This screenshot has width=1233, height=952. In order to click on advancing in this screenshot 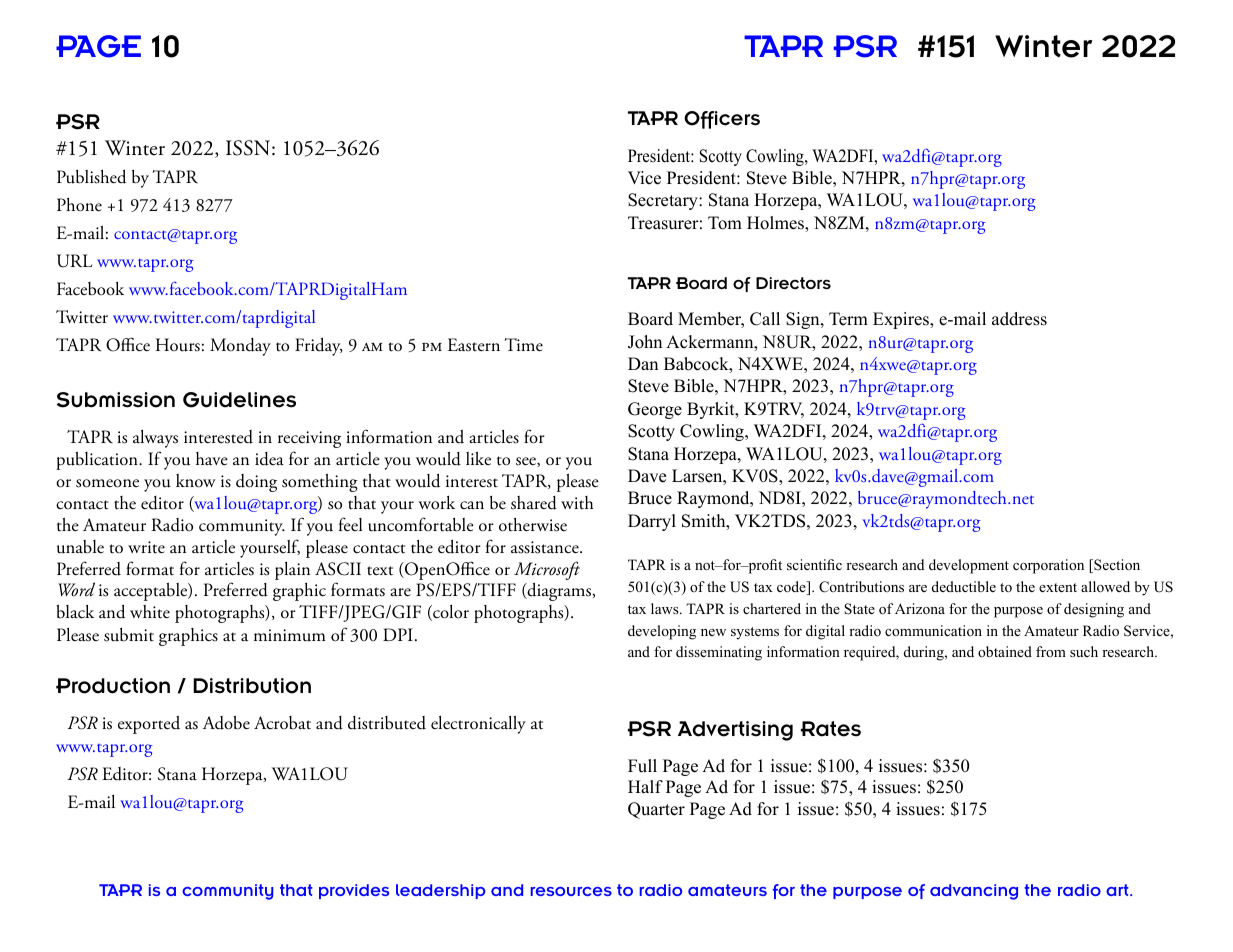, I will do `click(974, 892)`.
